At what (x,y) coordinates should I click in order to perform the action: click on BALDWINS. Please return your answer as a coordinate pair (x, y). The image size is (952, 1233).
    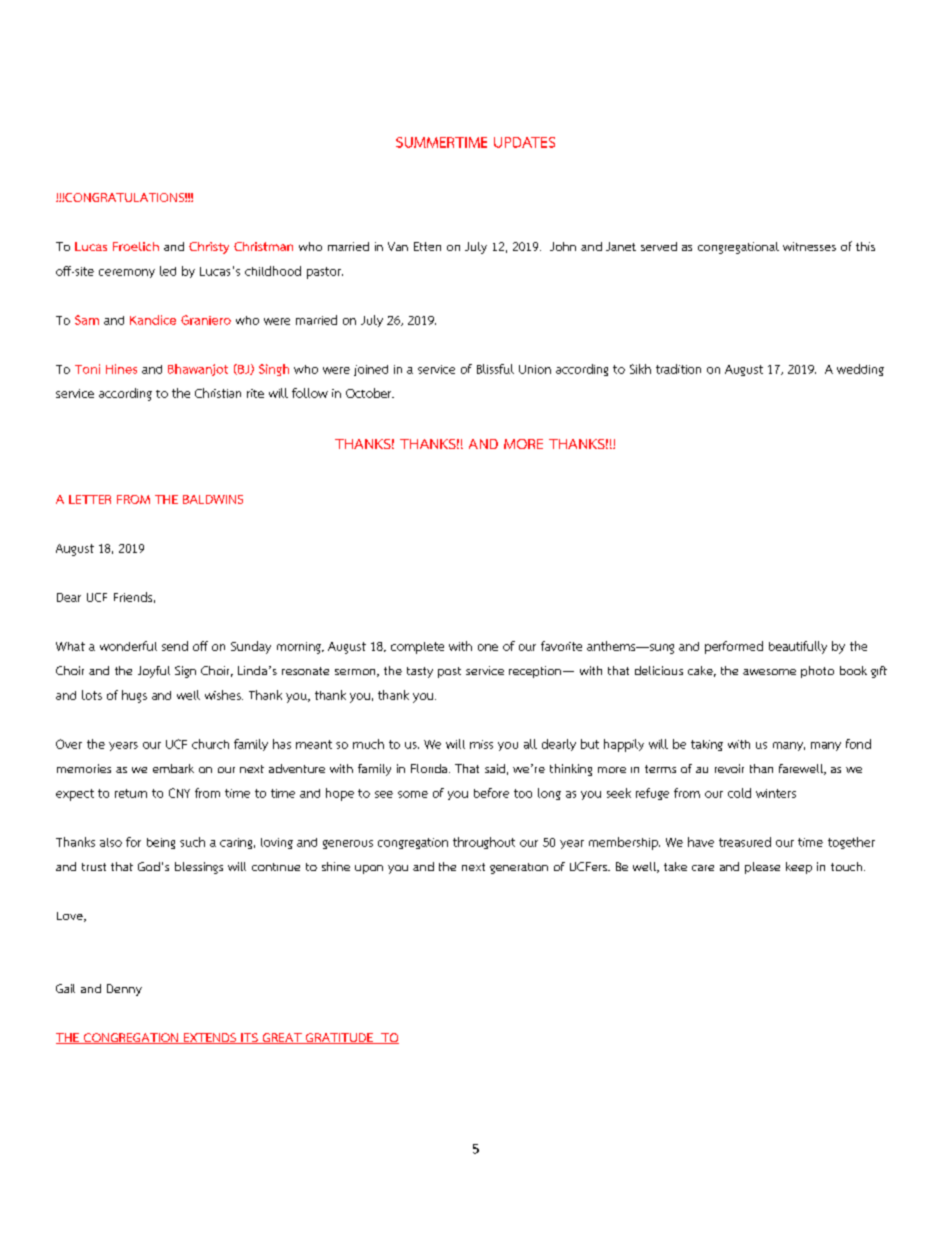
    Looking at the image, I should click on (213, 499).
